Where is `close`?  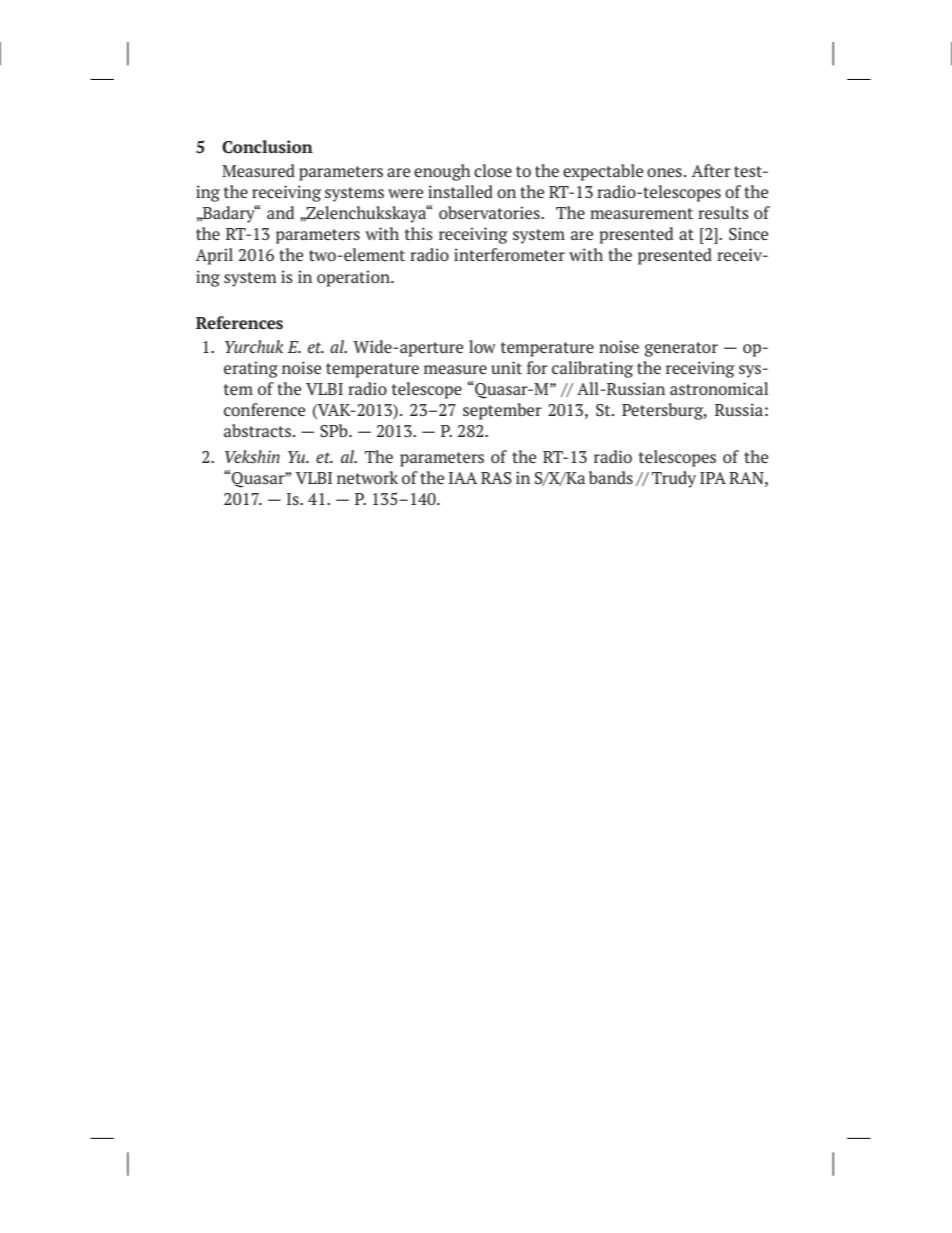
close is located at coordinates (493, 170).
